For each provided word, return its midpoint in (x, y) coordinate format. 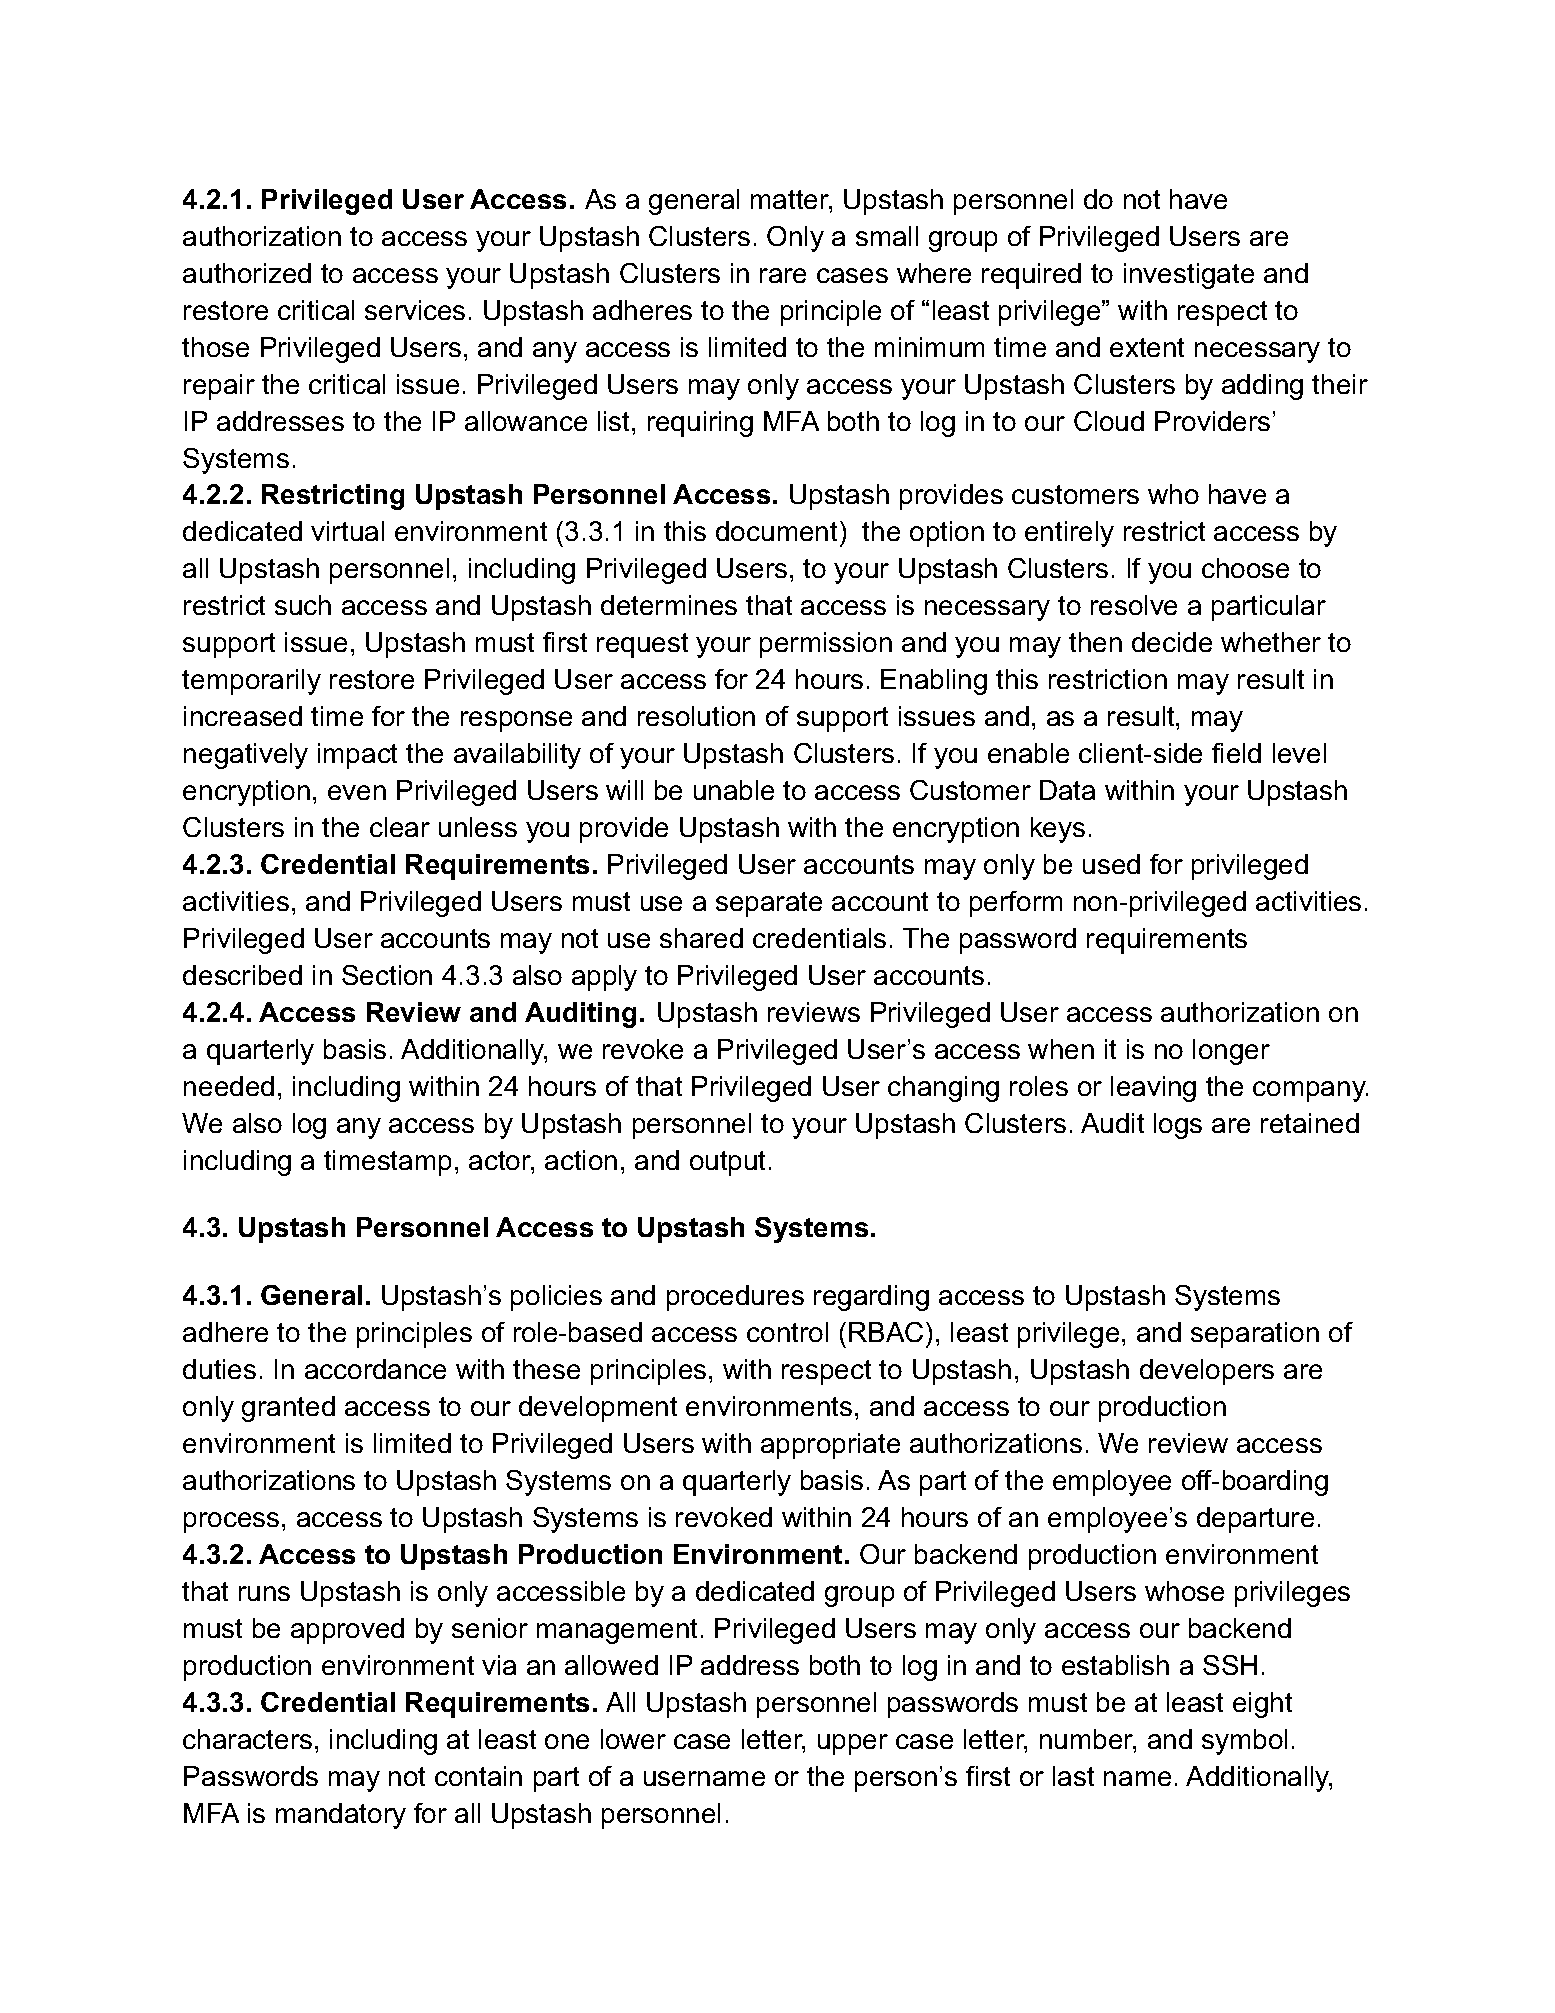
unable (734, 790)
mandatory (341, 1816)
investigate (1189, 276)
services (415, 310)
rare (783, 275)
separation (1255, 1335)
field (1236, 753)
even (357, 792)
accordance (375, 1369)
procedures (735, 1298)
